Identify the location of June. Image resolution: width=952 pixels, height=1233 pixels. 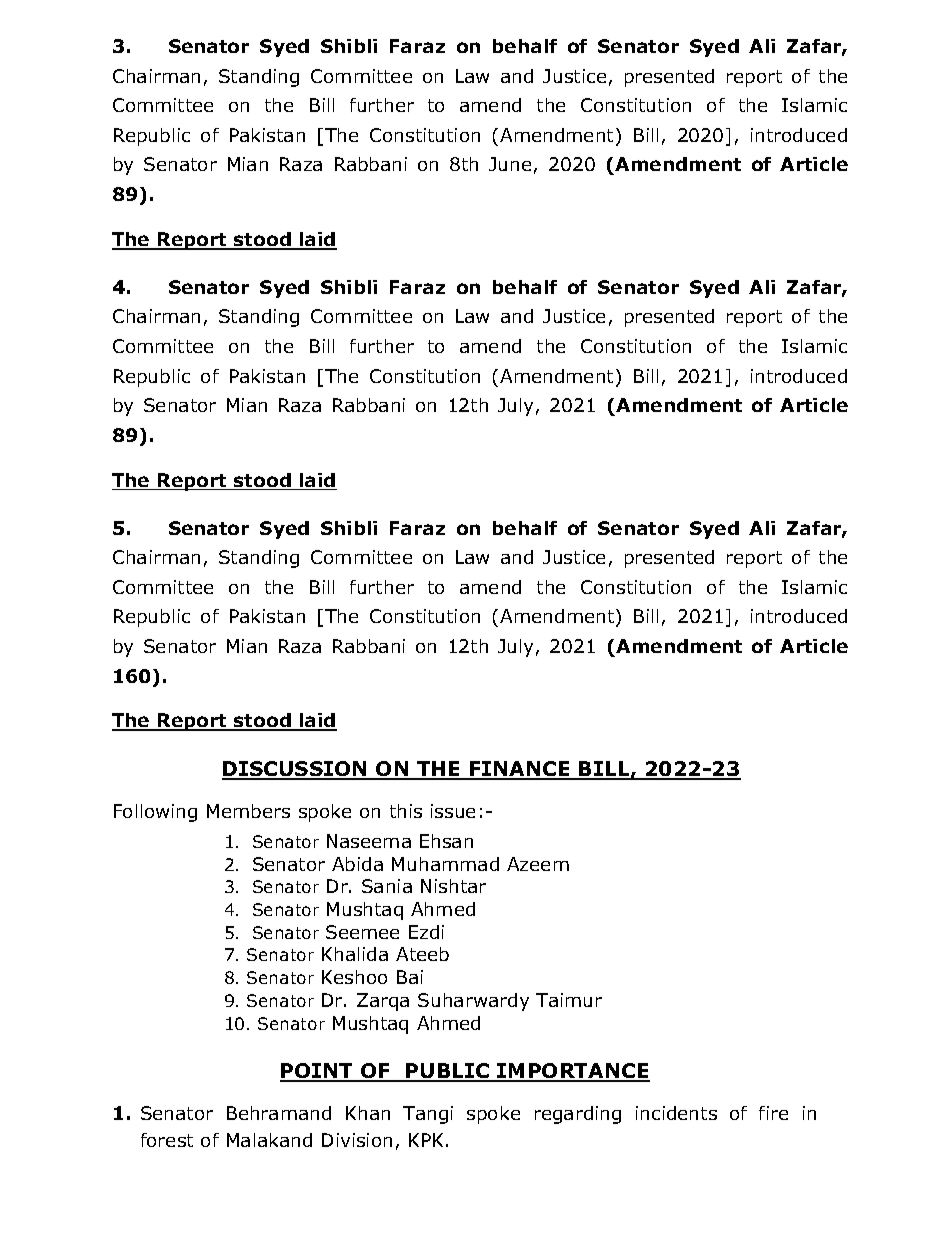
(510, 164).
